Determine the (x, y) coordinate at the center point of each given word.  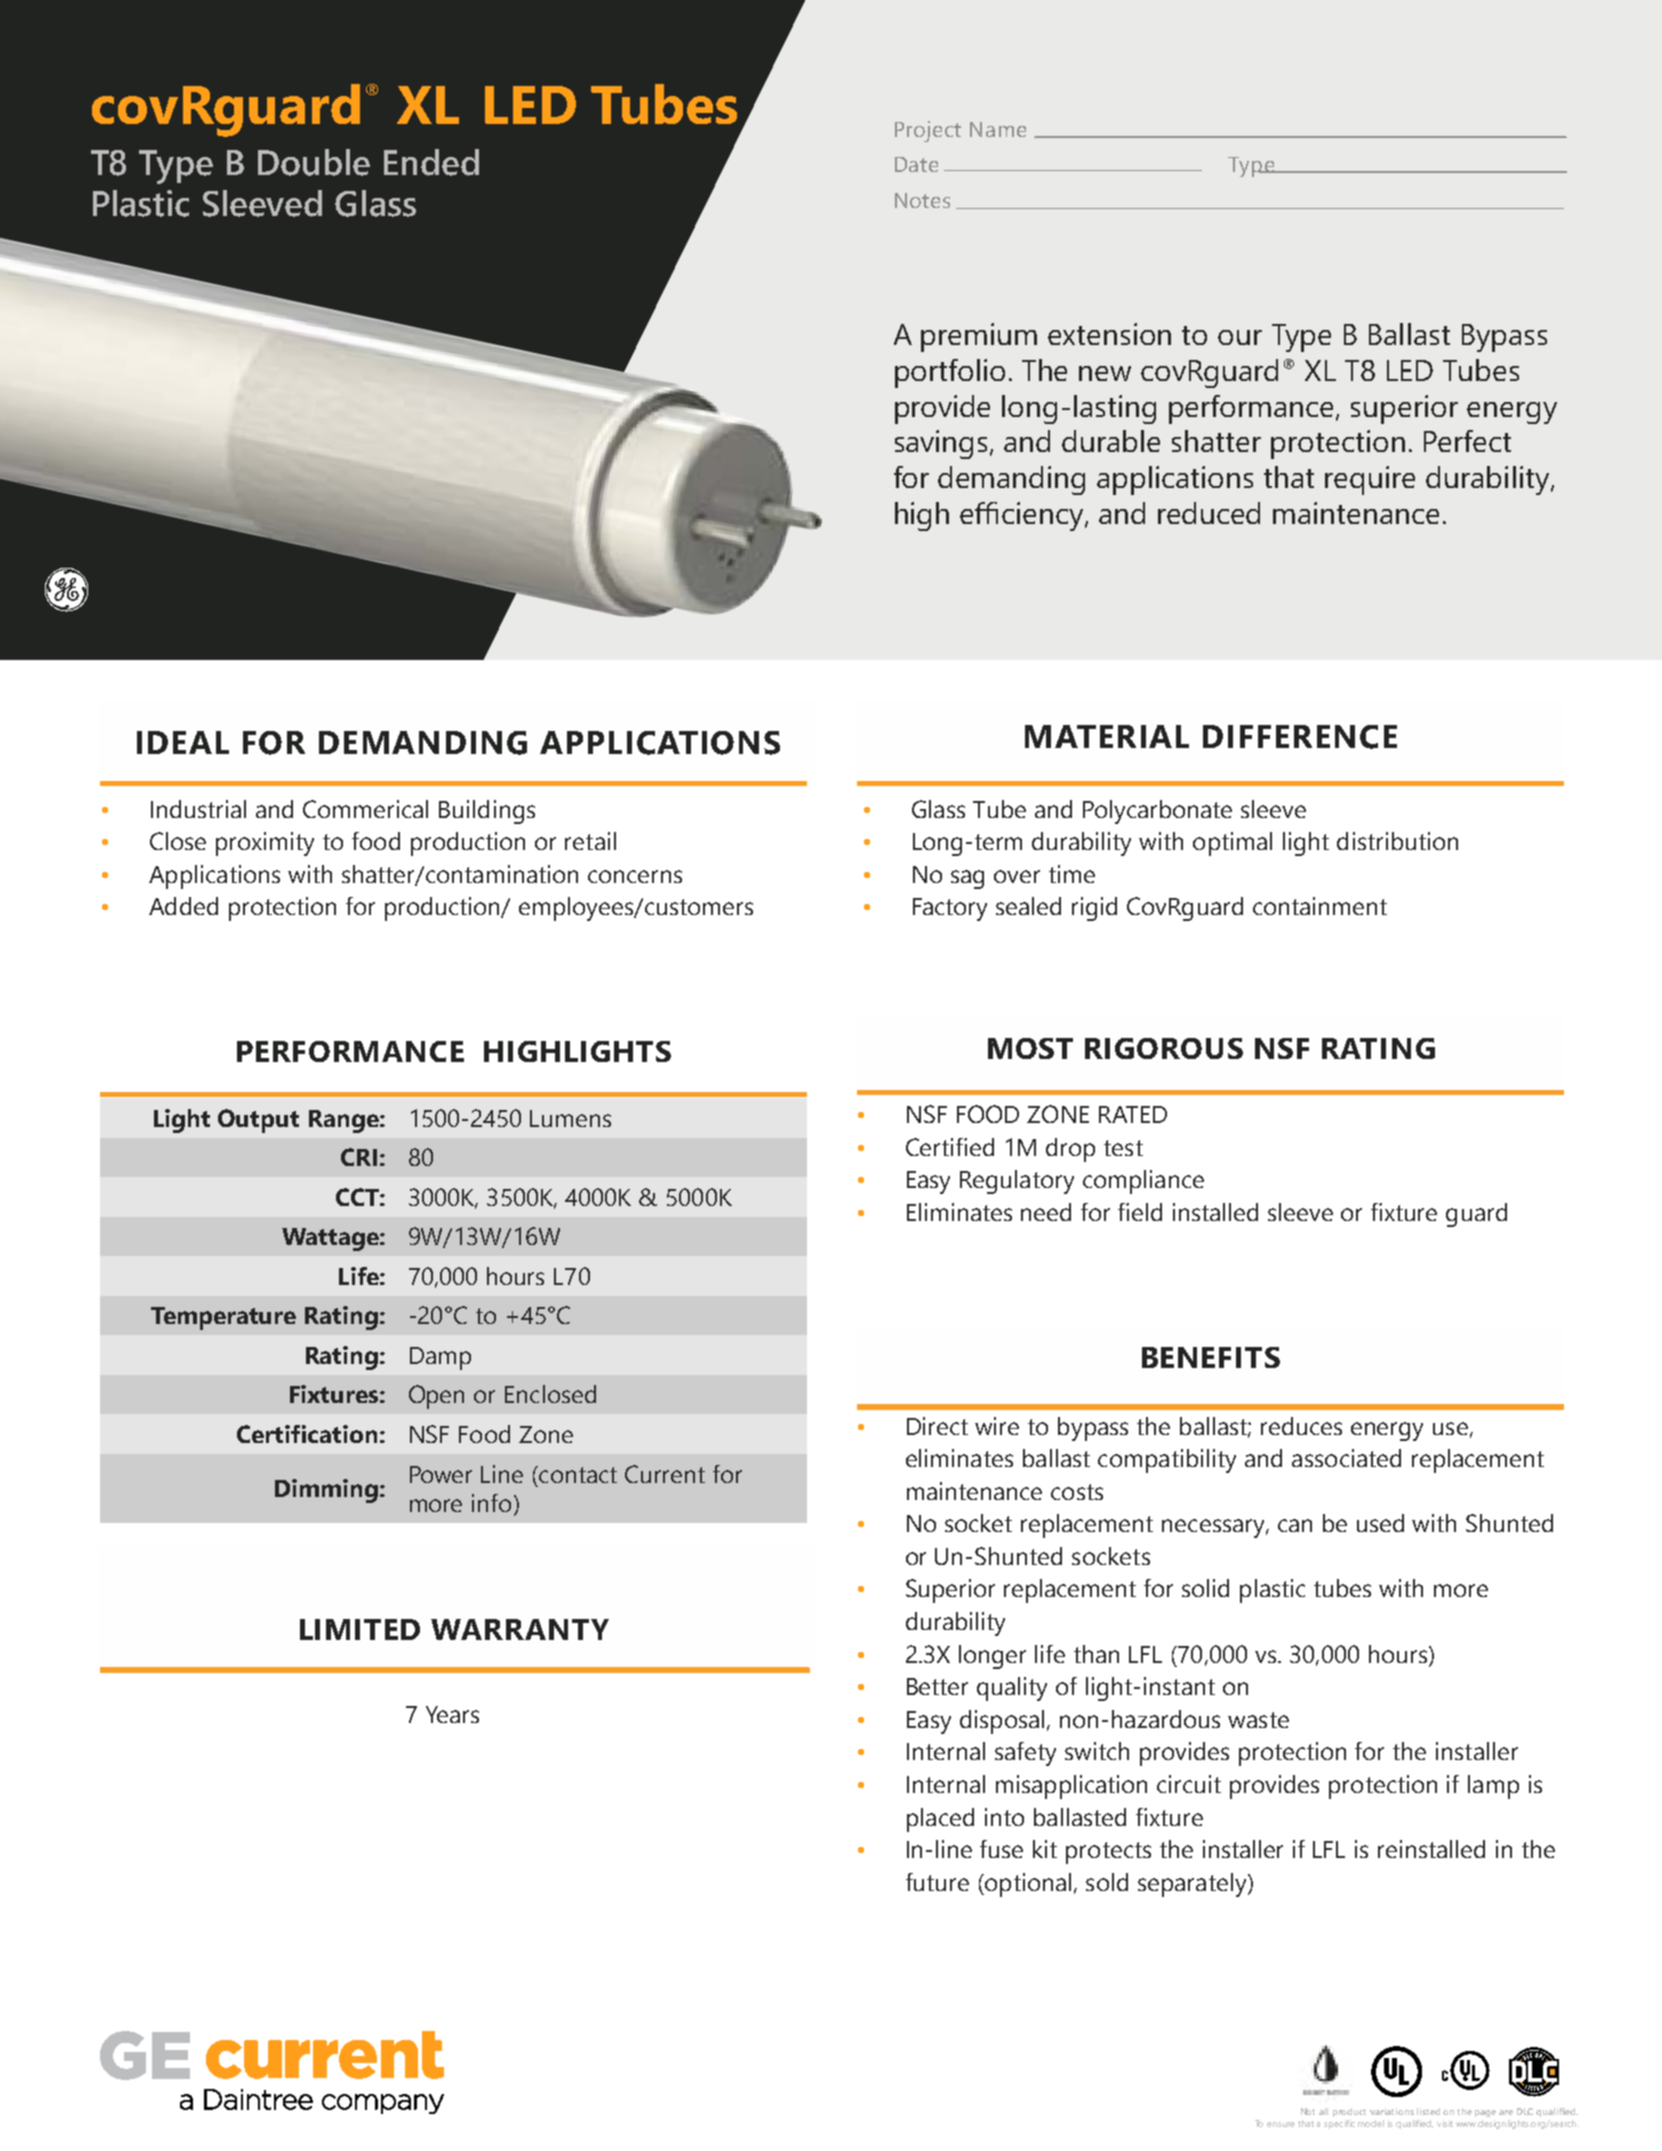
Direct (937, 1426)
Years (452, 1714)
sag (967, 879)
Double (314, 162)
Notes (922, 200)
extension (1109, 334)
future (937, 1882)
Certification (307, 1434)
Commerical (365, 809)
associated (1346, 1458)
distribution (1397, 841)
